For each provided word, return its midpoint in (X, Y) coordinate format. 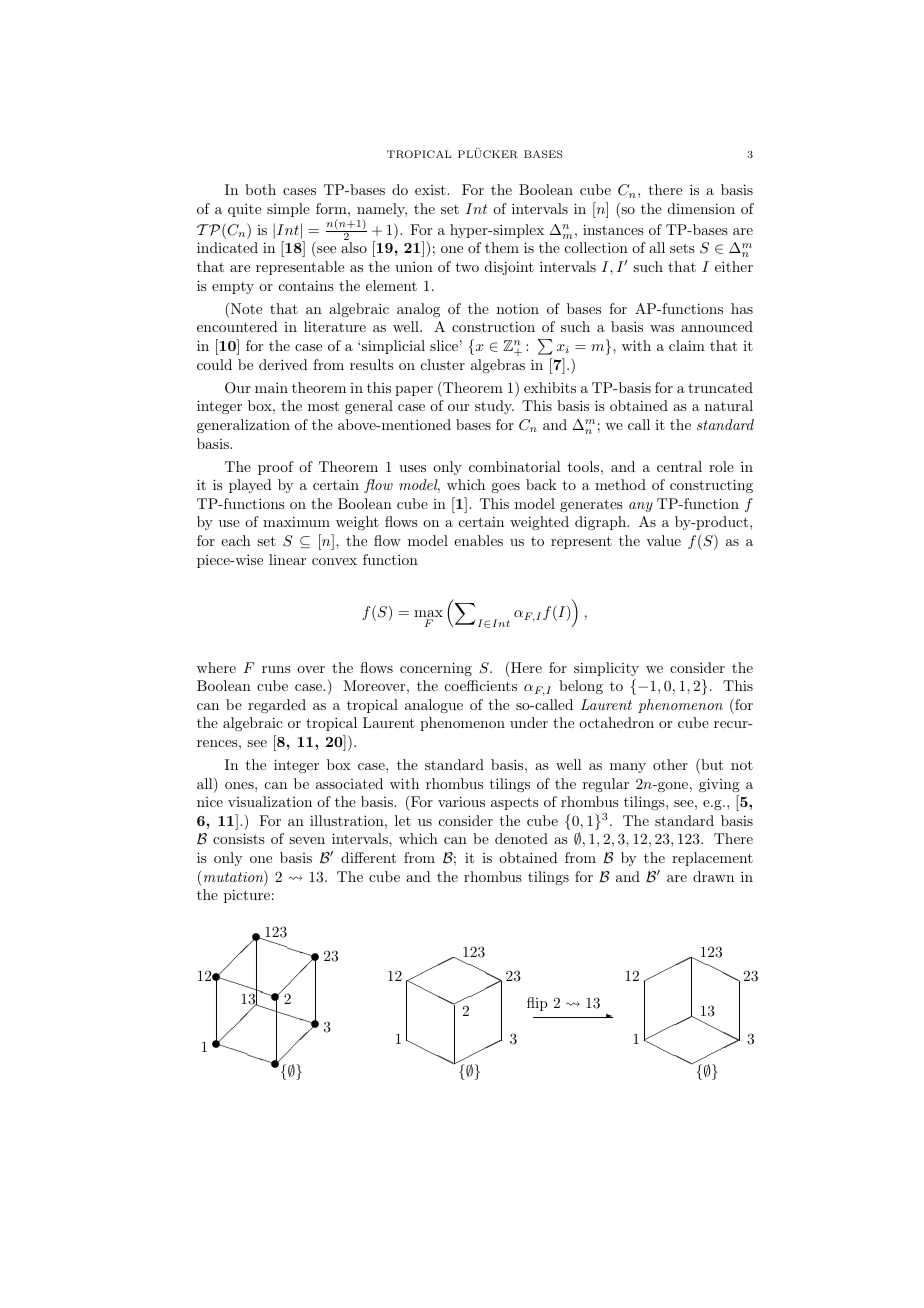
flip (537, 1004)
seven (307, 840)
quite (244, 210)
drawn (713, 876)
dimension (701, 208)
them (502, 247)
